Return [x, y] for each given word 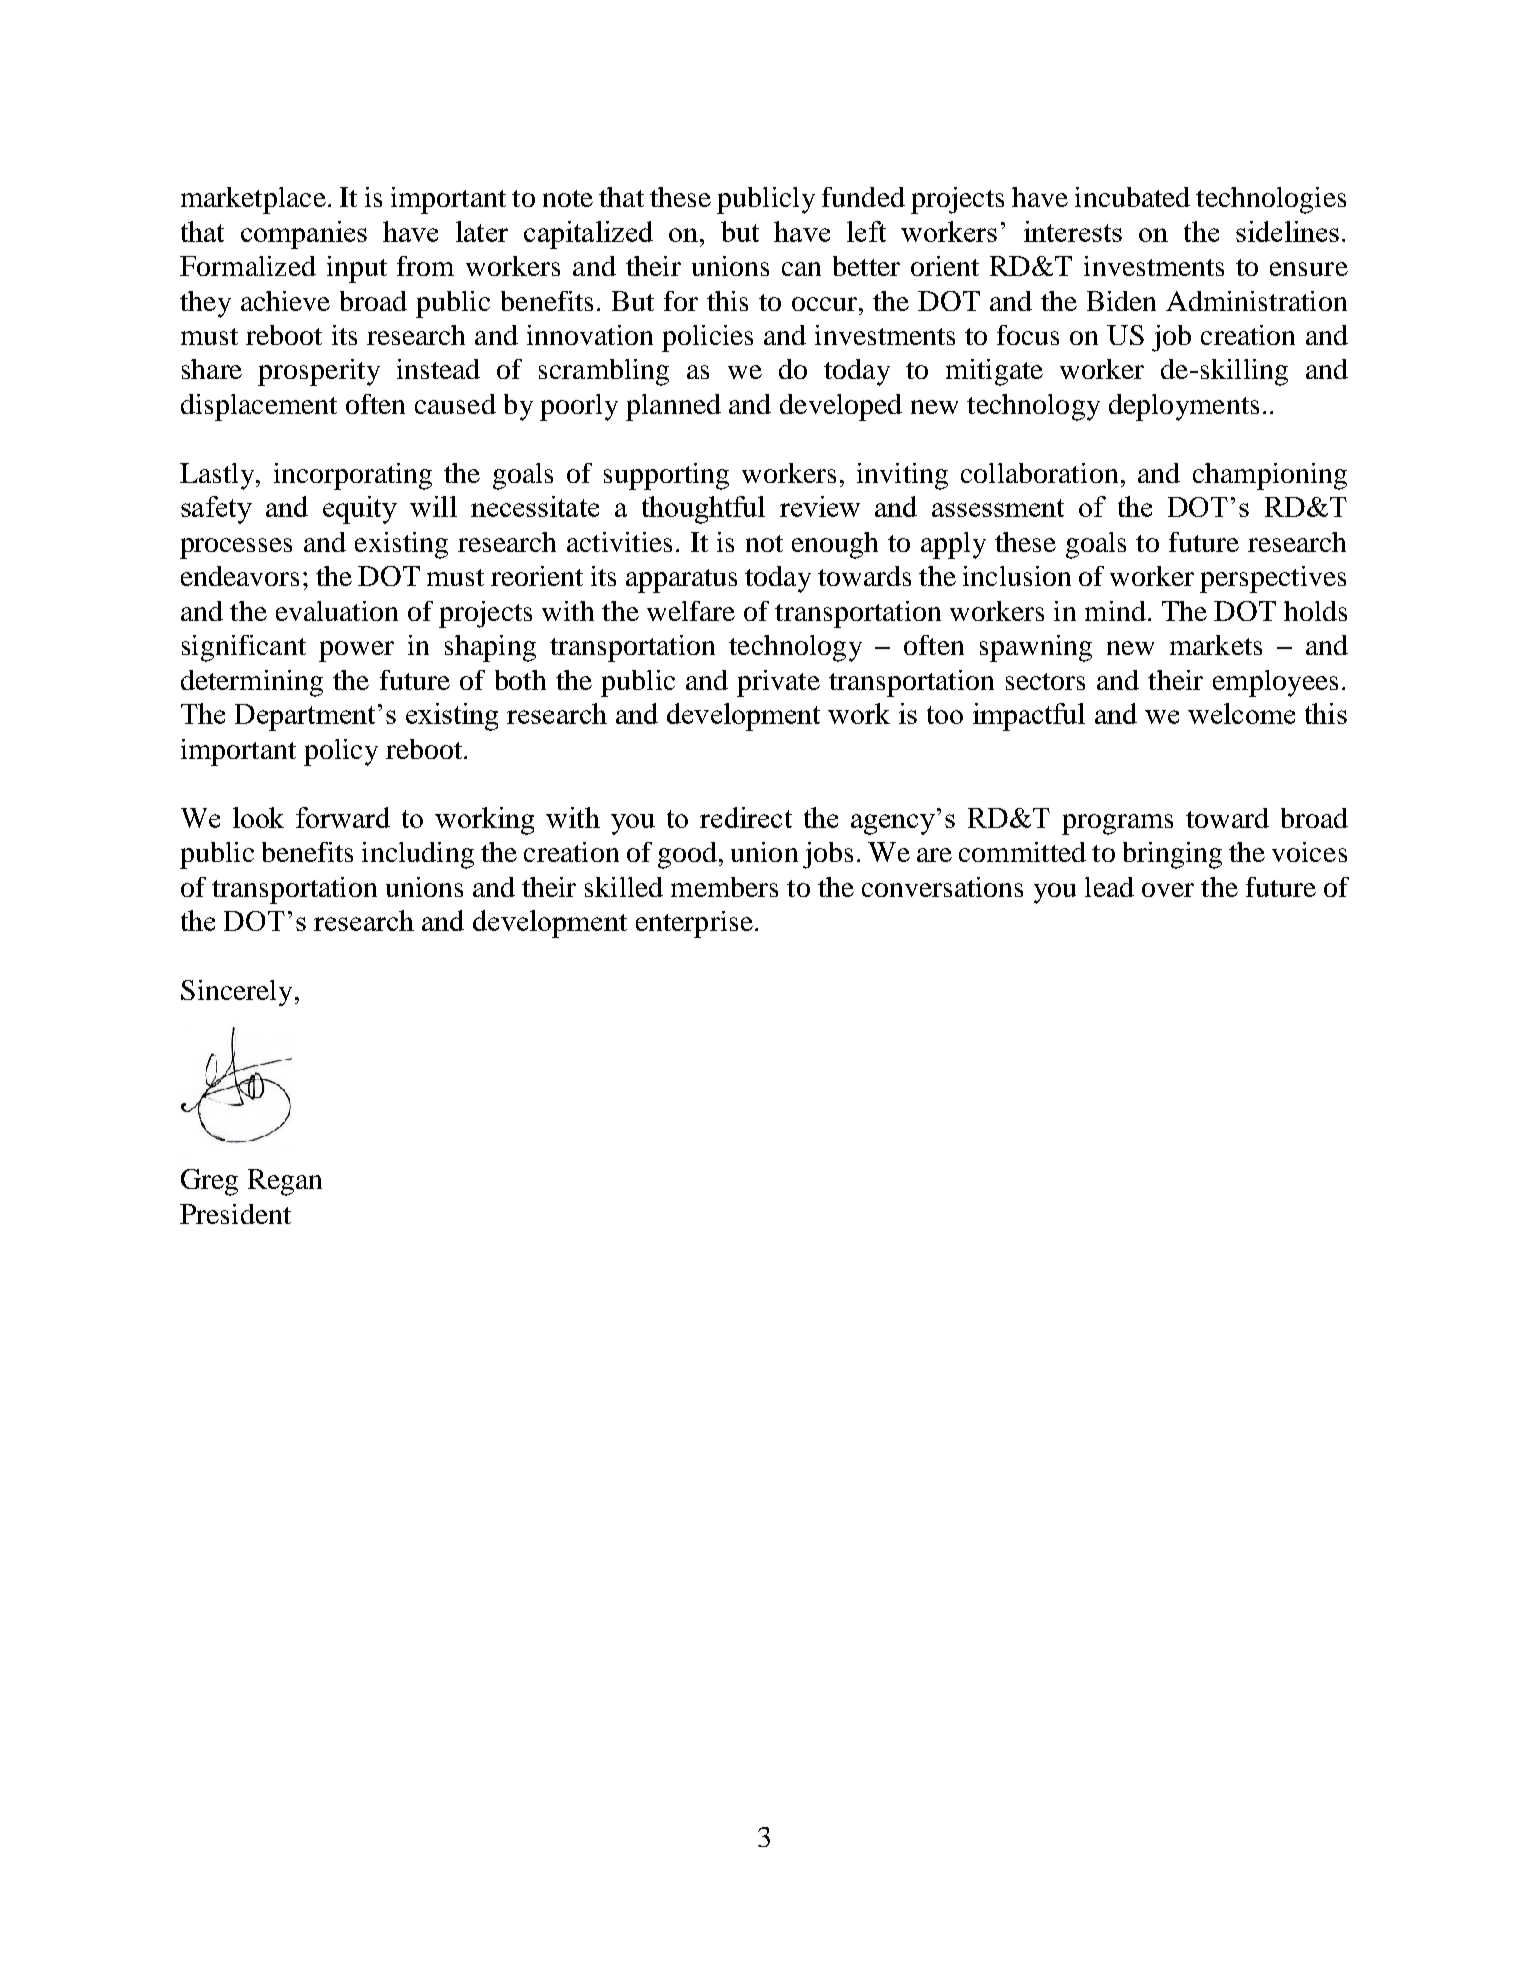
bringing [1172, 855]
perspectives [1273, 579]
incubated [1132, 197]
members [724, 887]
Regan [285, 1182]
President [235, 1214]
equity [360, 510]
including [418, 855]
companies [304, 235]
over [1168, 890]
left [866, 231]
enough [835, 545]
